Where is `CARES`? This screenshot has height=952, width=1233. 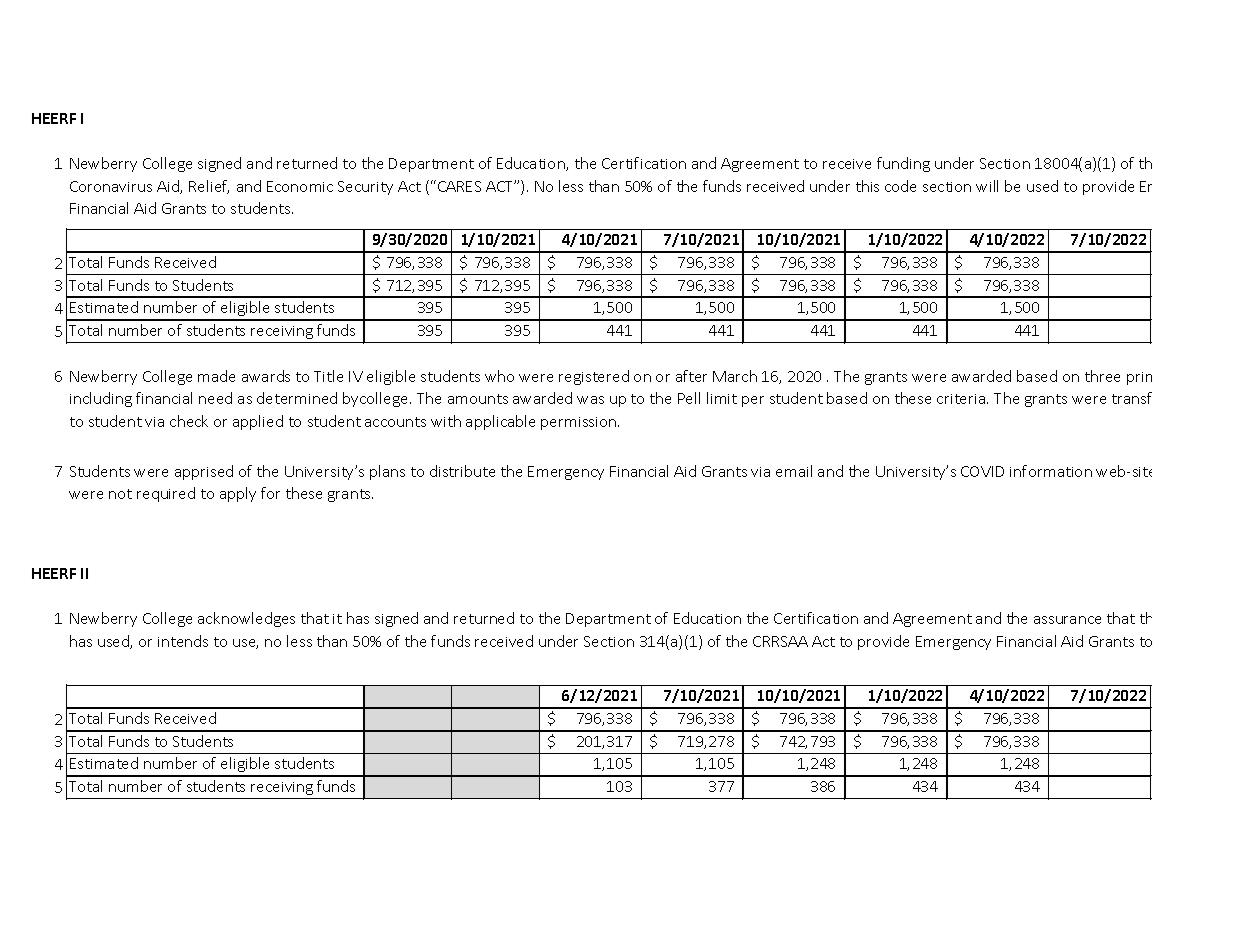
CARES is located at coordinates (459, 186).
